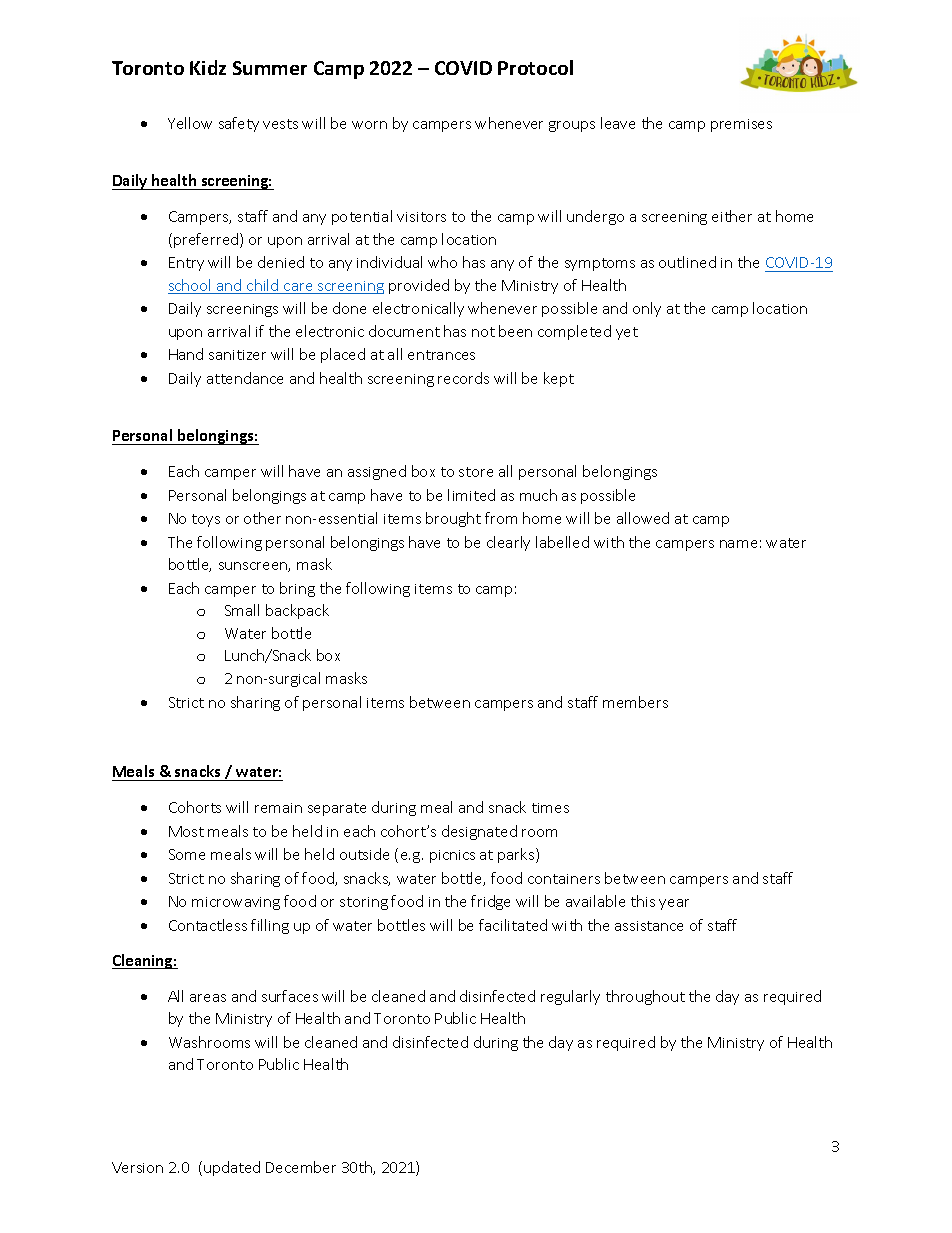 The width and height of the screenshot is (952, 1233). What do you see at coordinates (618, 123) in the screenshot?
I see `leave` at bounding box center [618, 123].
